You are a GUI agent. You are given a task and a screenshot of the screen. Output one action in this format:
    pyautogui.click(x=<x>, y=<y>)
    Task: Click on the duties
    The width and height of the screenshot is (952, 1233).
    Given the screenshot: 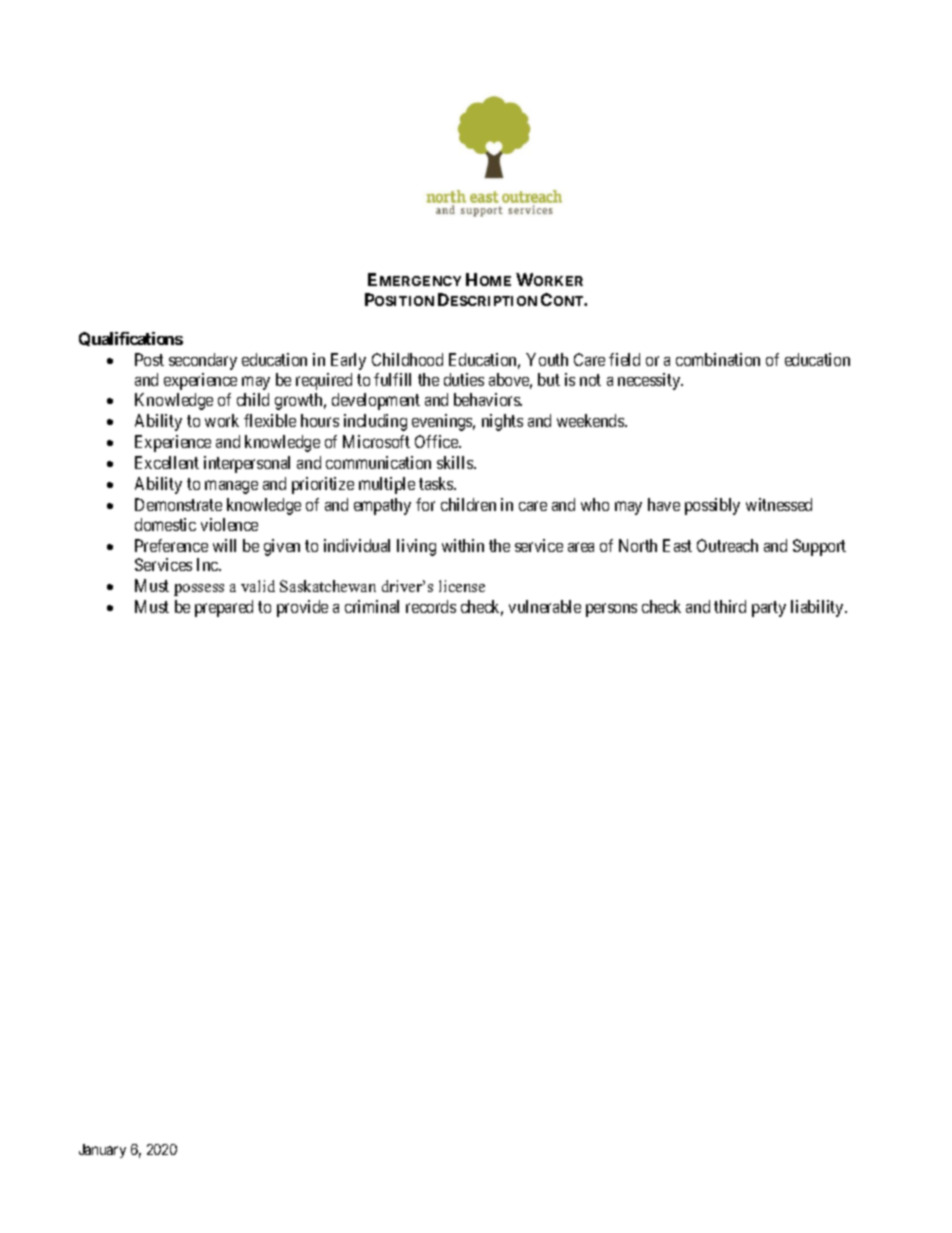 What is the action you would take?
    pyautogui.click(x=464, y=379)
